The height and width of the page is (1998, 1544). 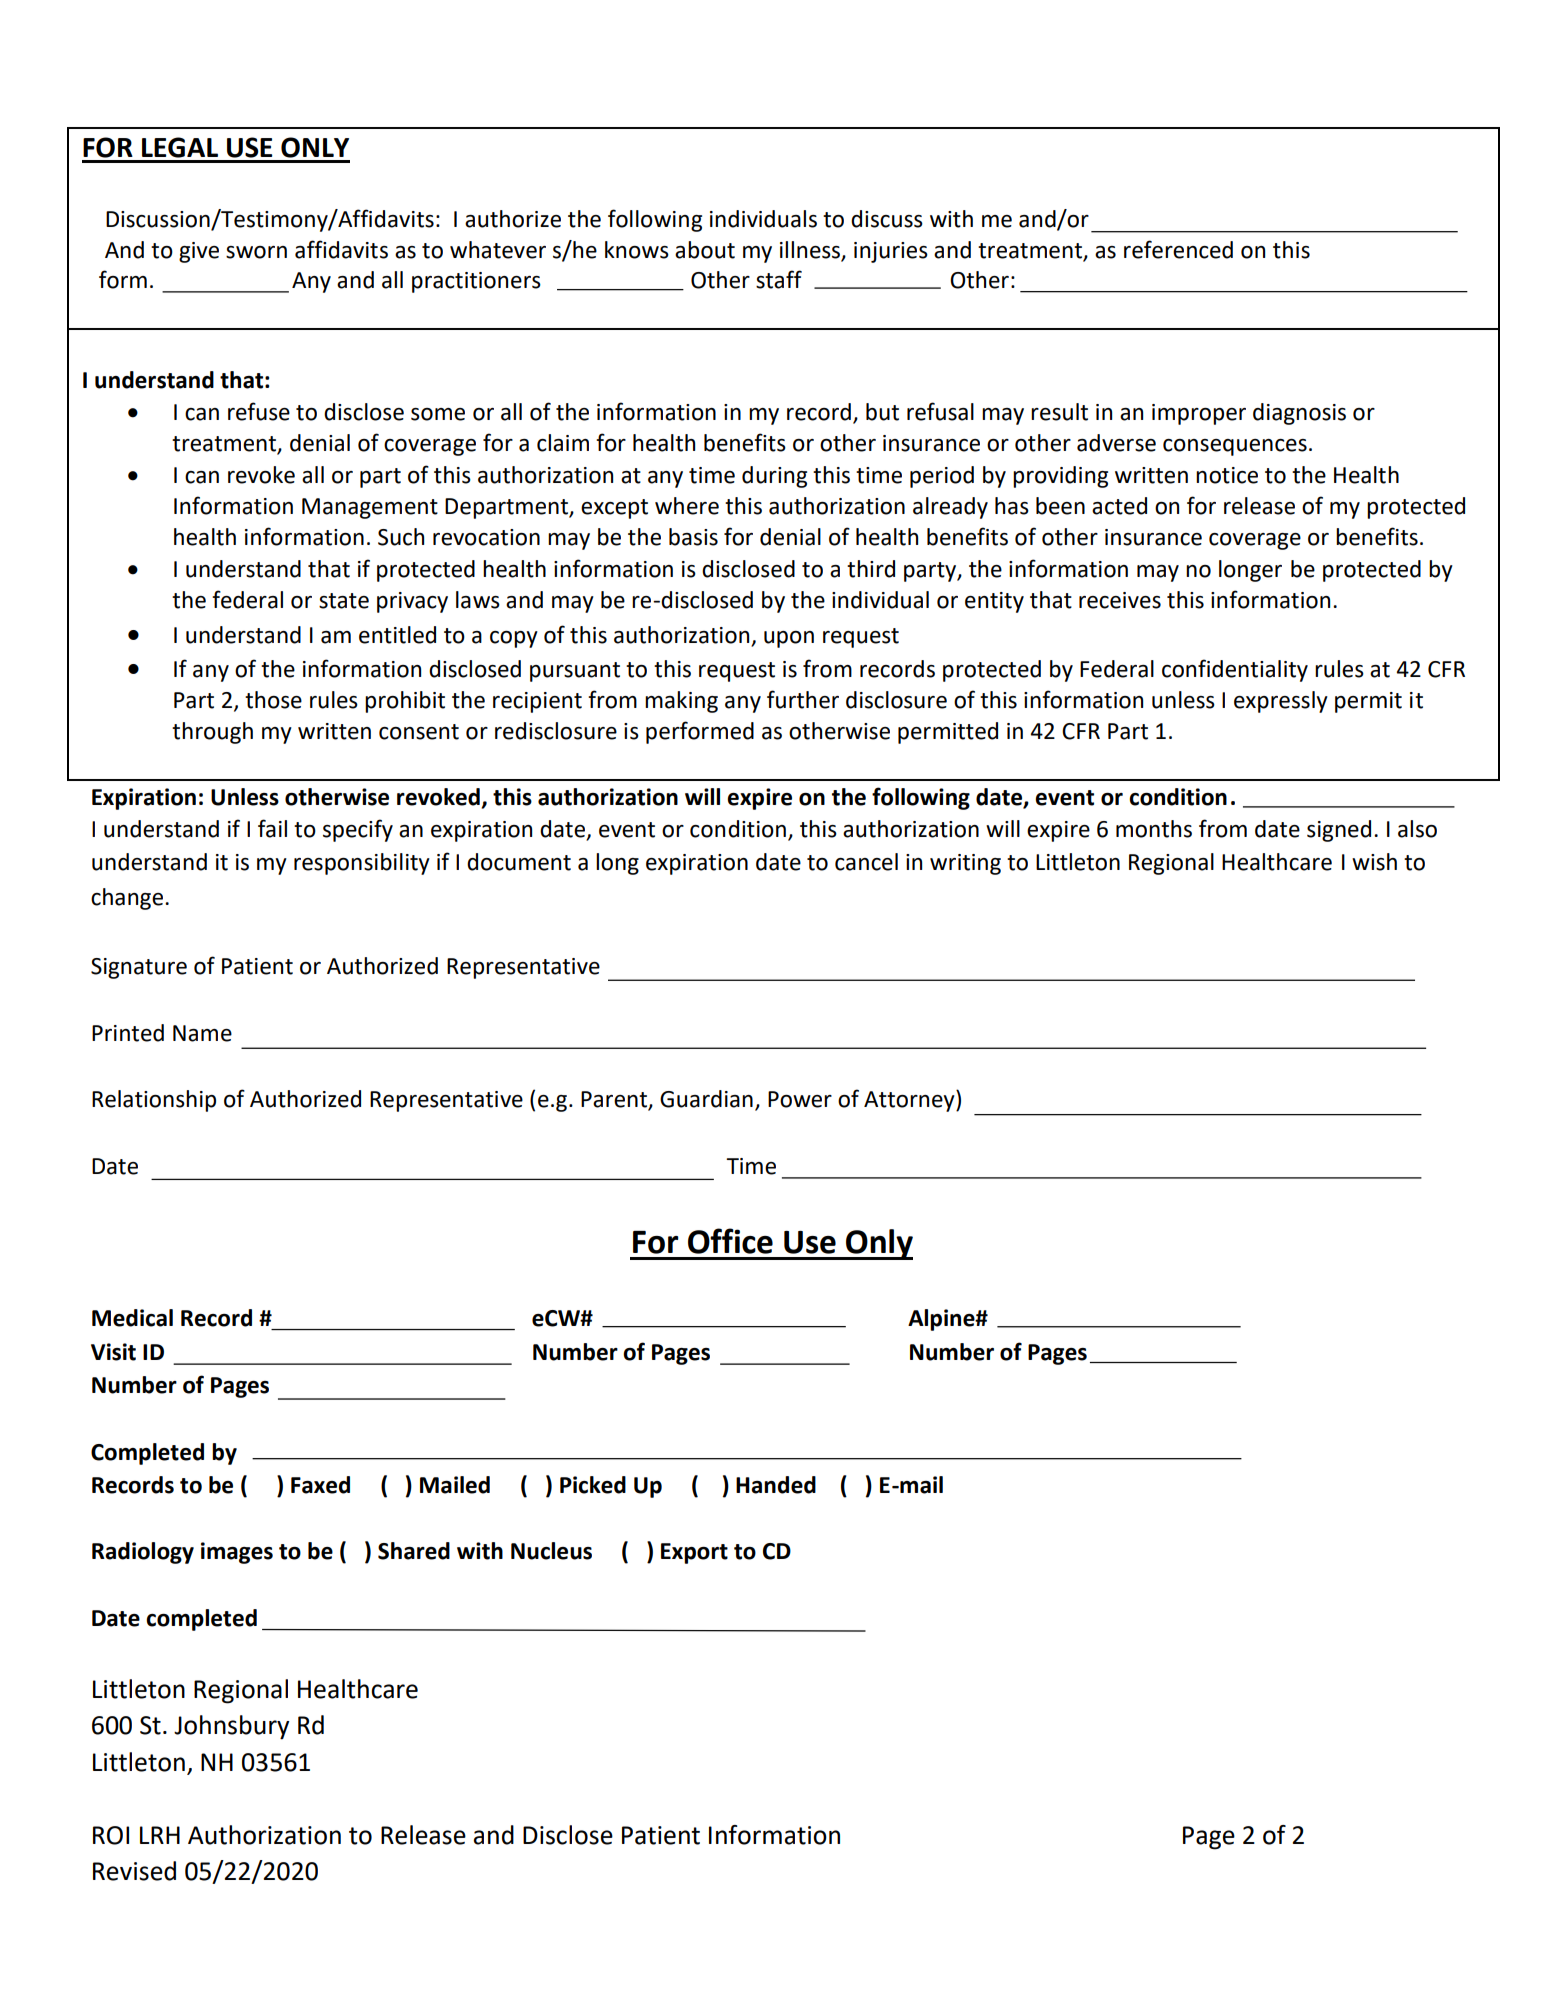 What do you see at coordinates (256, 252) in the page?
I see `sworn` at bounding box center [256, 252].
